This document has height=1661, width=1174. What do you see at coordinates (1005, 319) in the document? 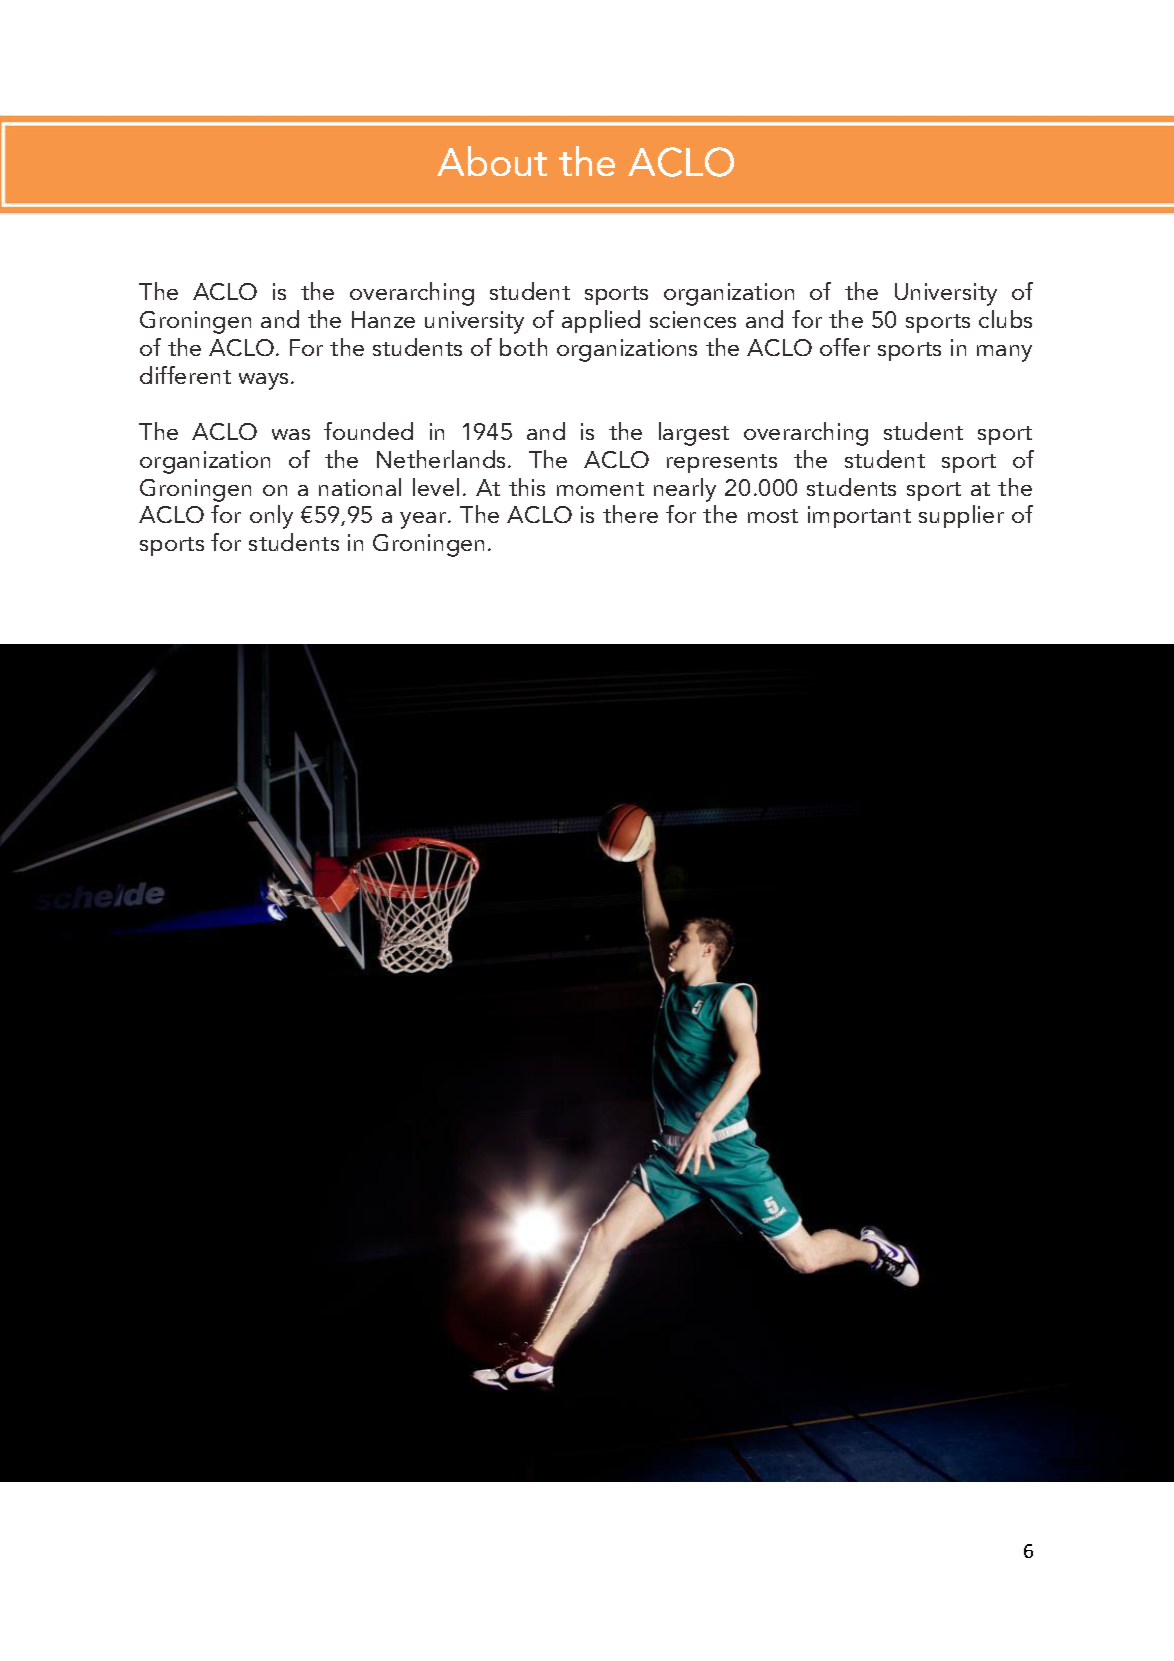
I see `clubs` at bounding box center [1005, 319].
